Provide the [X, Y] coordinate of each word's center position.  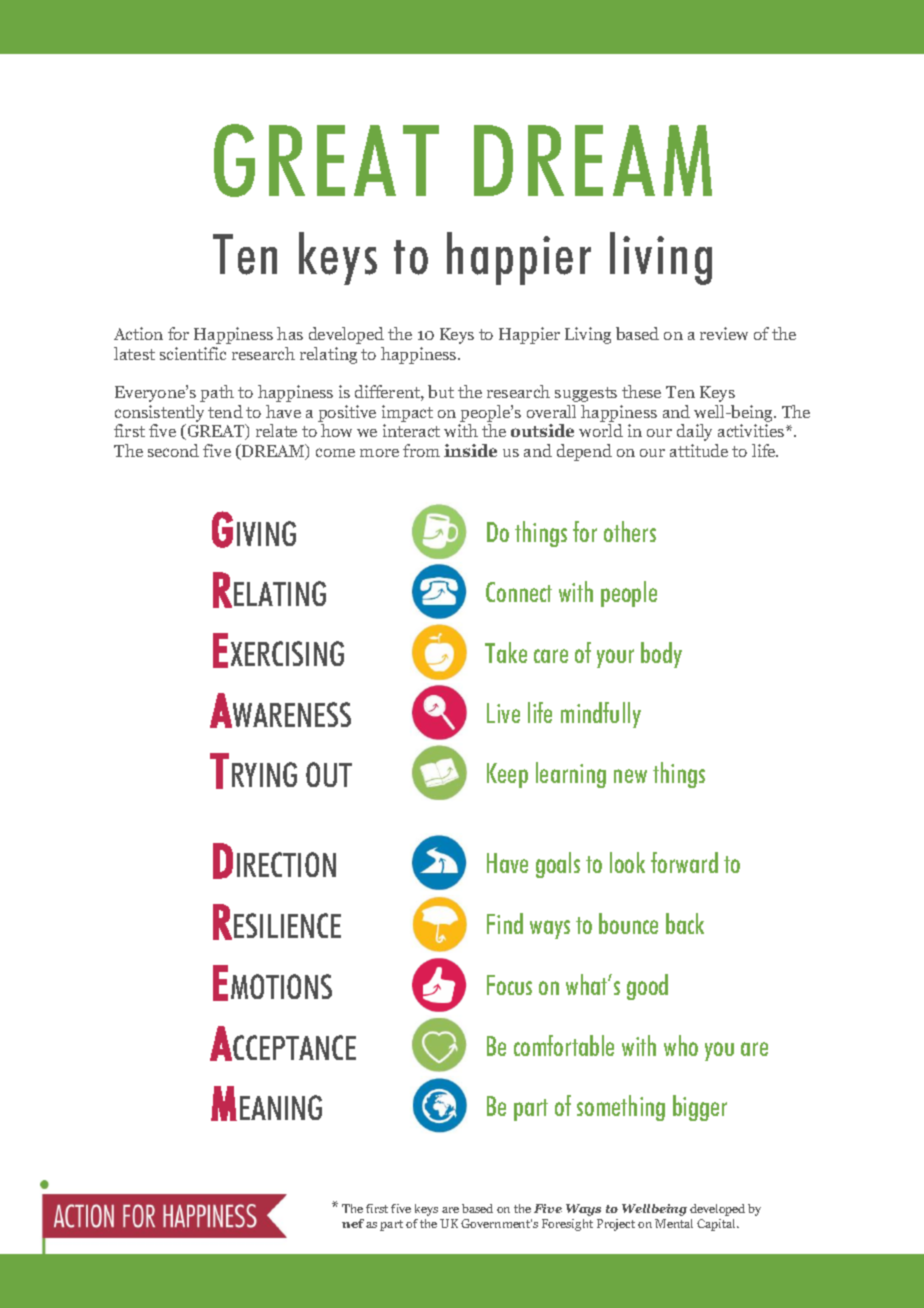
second [173, 450]
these [641, 391]
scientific [193, 353]
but [441, 391]
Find [505, 923]
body [661, 655]
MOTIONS [281, 986]
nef [353, 1223]
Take [506, 652]
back [685, 923]
